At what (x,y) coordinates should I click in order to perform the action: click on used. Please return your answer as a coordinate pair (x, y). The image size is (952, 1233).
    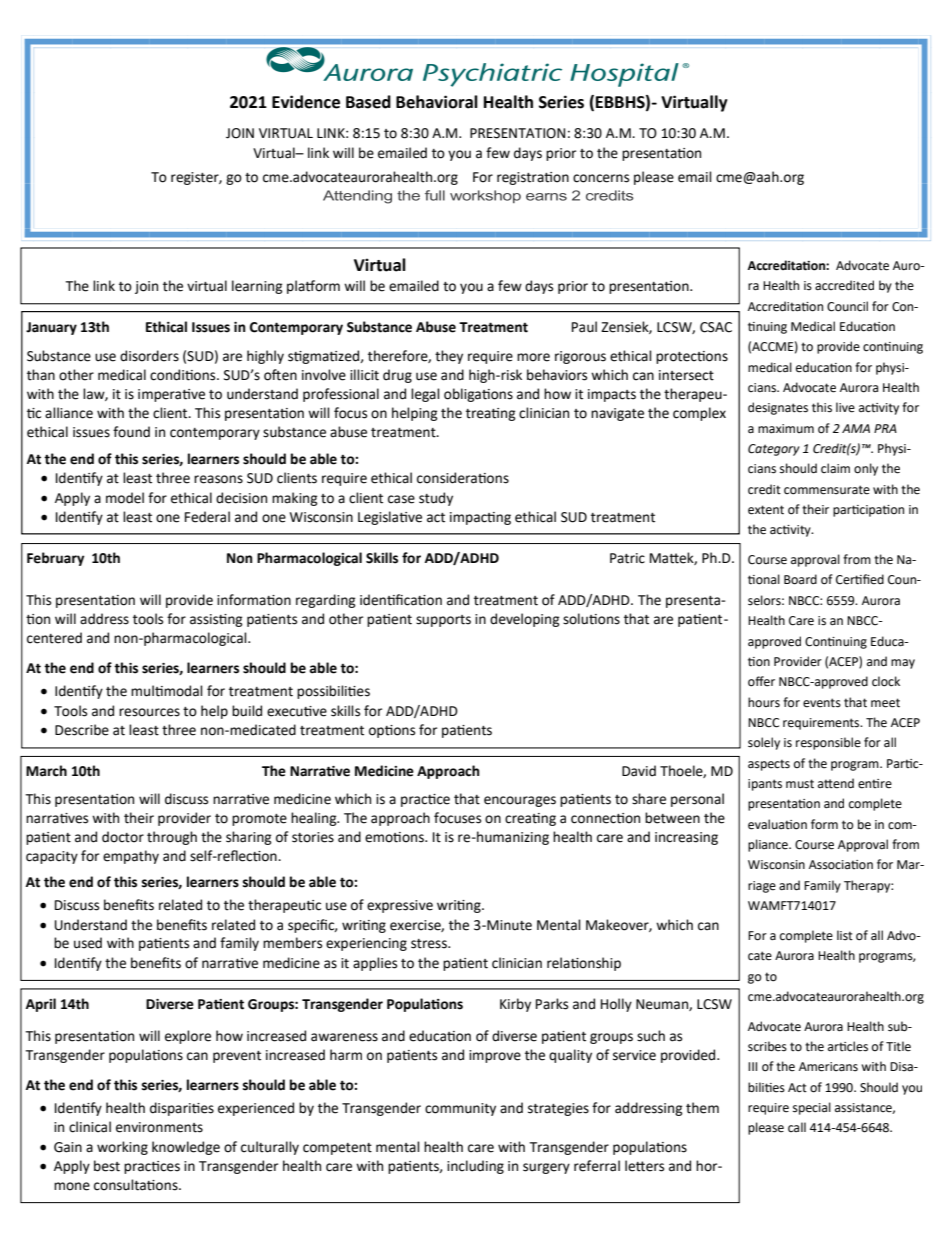
    Looking at the image, I should click on (88, 943).
